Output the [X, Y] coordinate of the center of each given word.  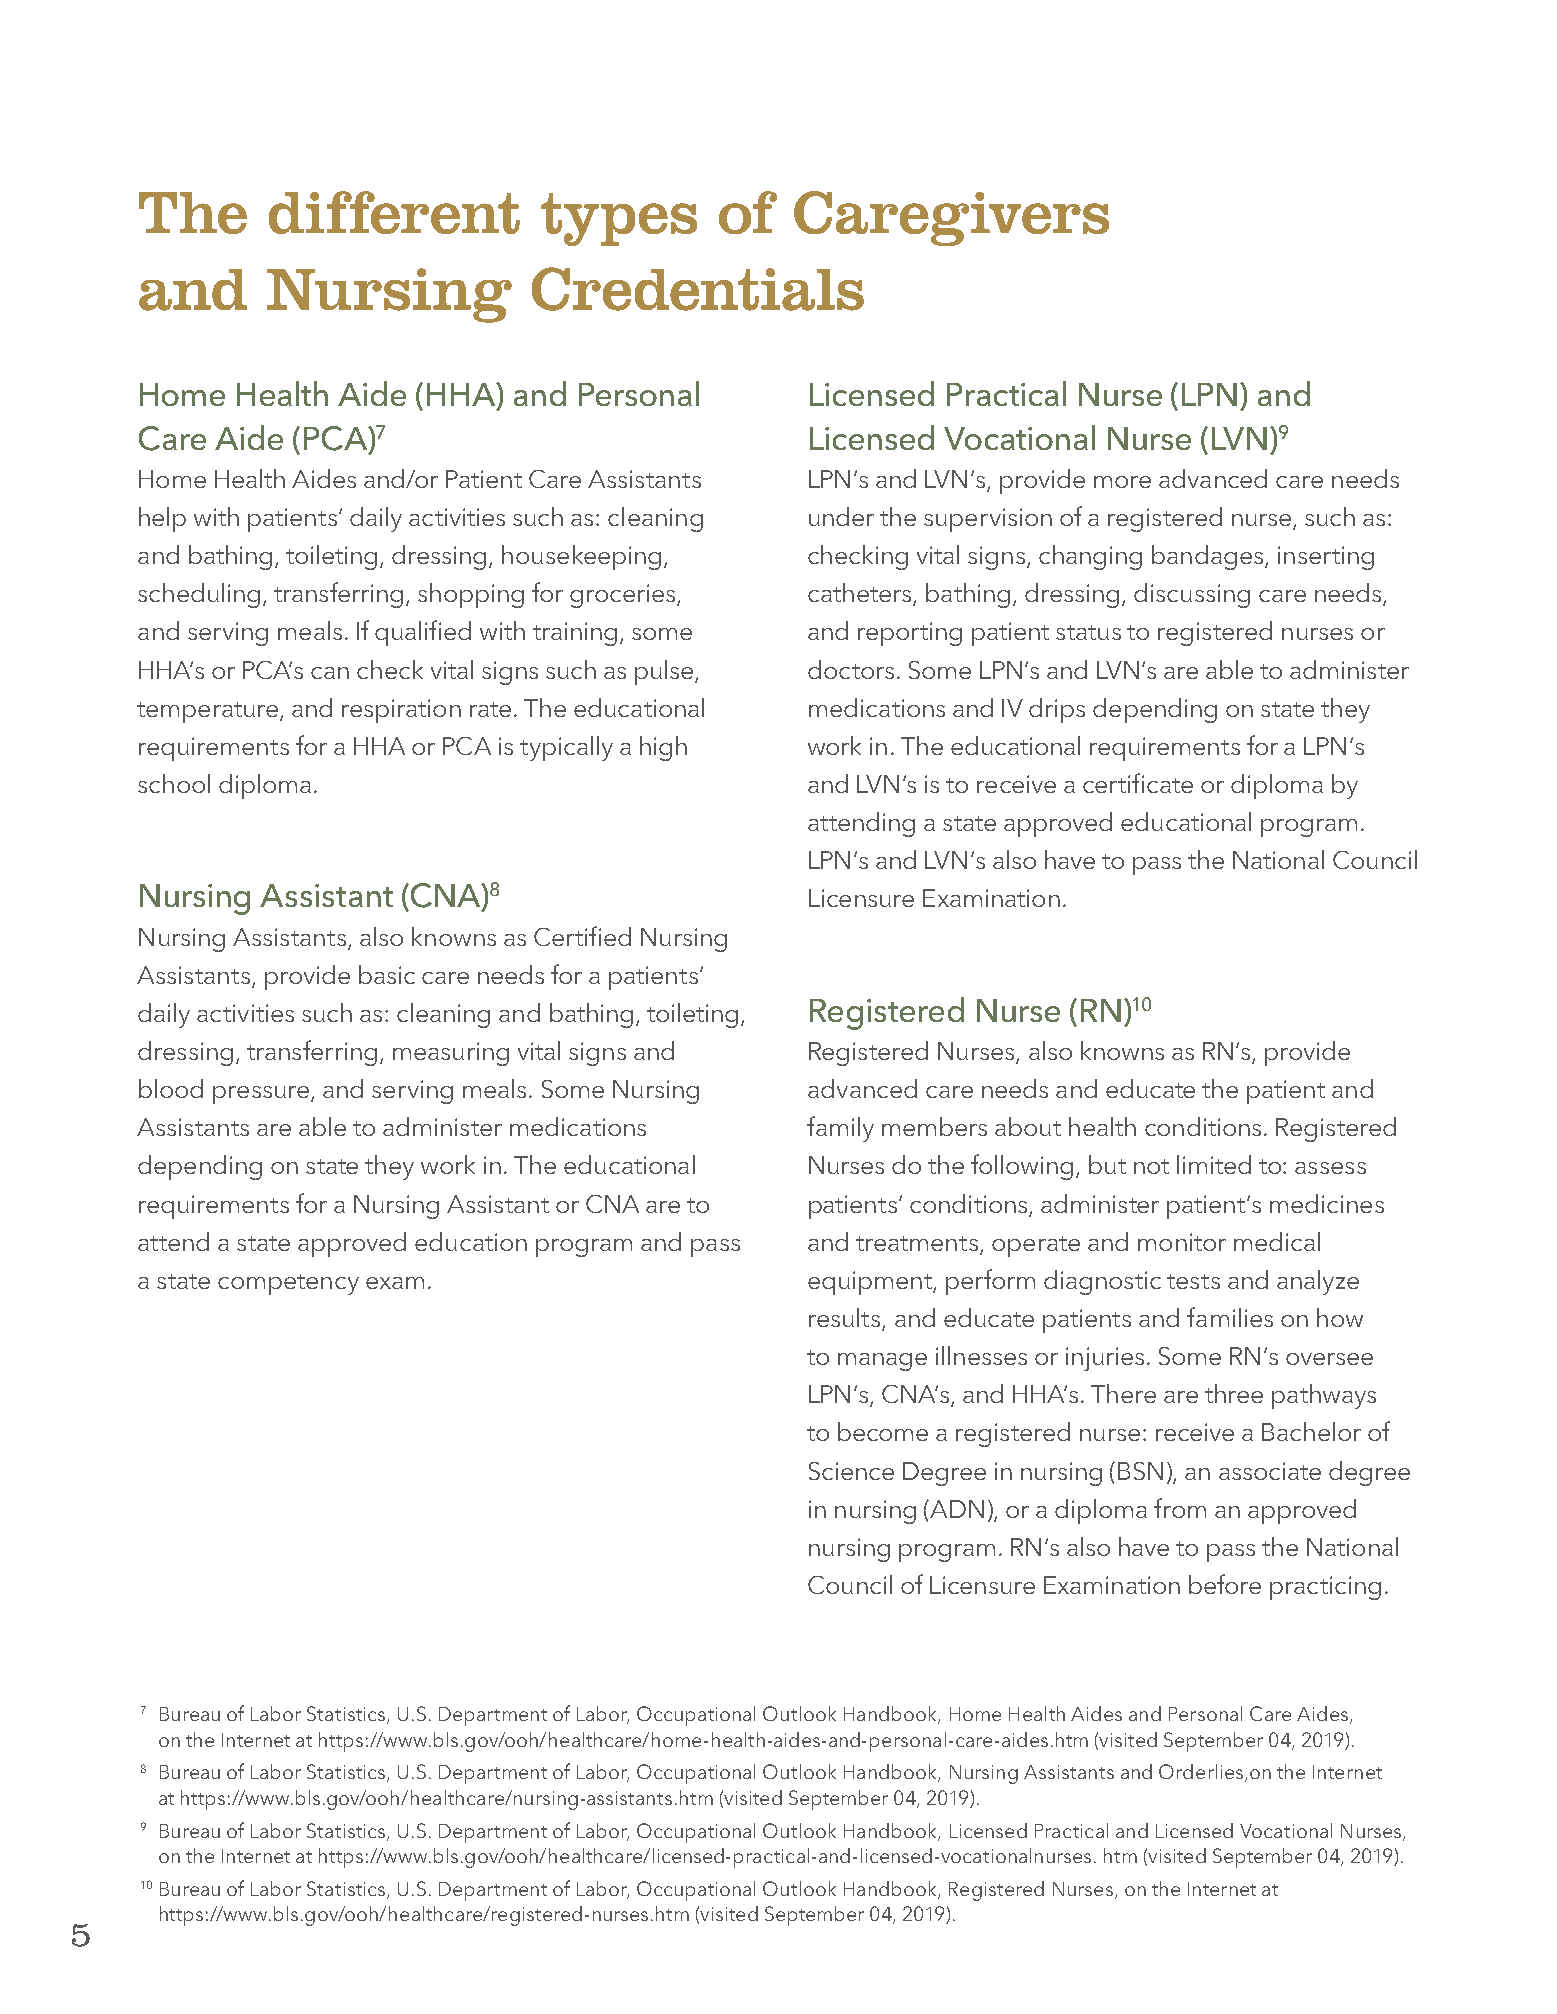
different [394, 212]
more [1122, 482]
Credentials [698, 289]
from [1180, 1508]
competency [288, 1284]
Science [851, 1471]
